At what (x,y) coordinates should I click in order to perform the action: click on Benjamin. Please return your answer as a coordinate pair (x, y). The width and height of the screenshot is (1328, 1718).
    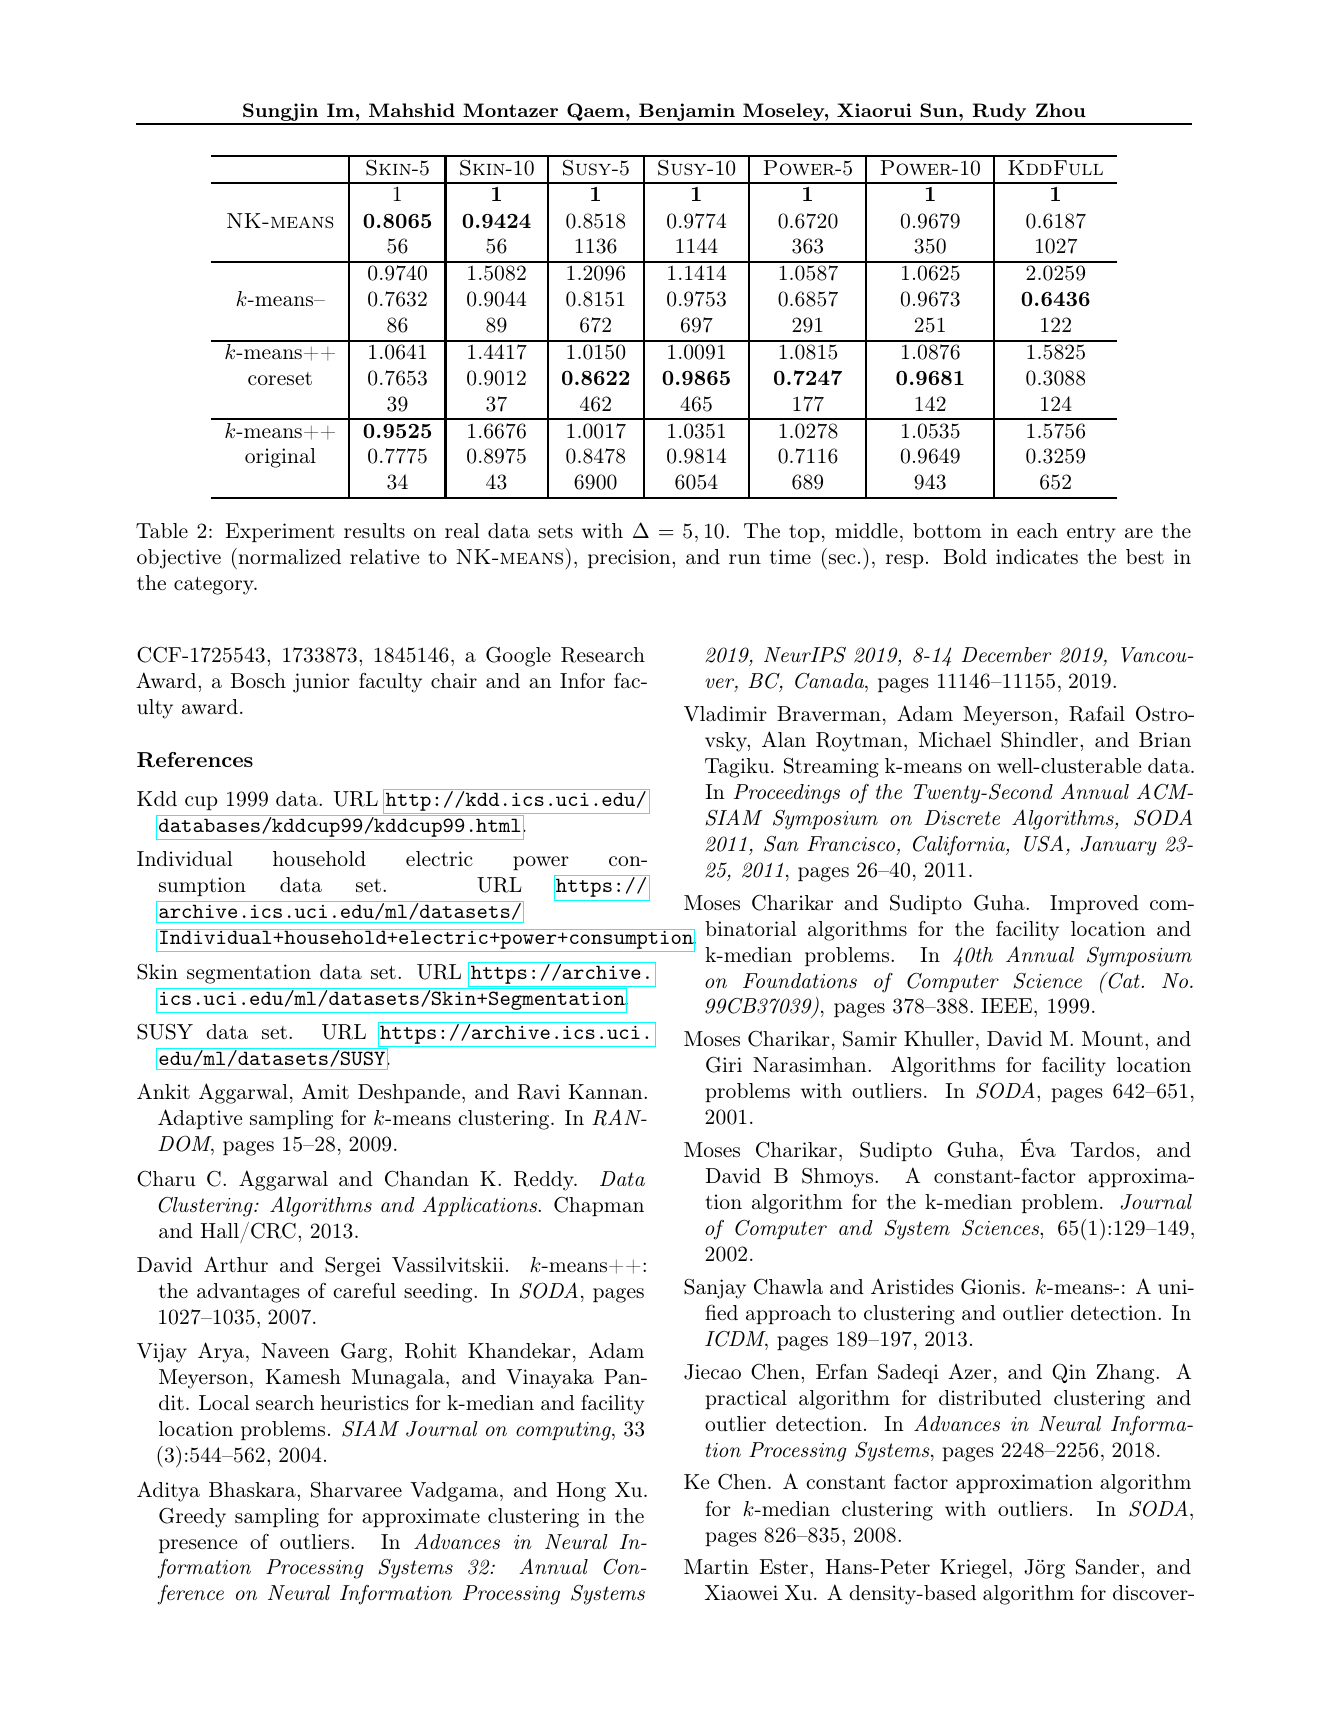
    Looking at the image, I should click on (687, 113).
